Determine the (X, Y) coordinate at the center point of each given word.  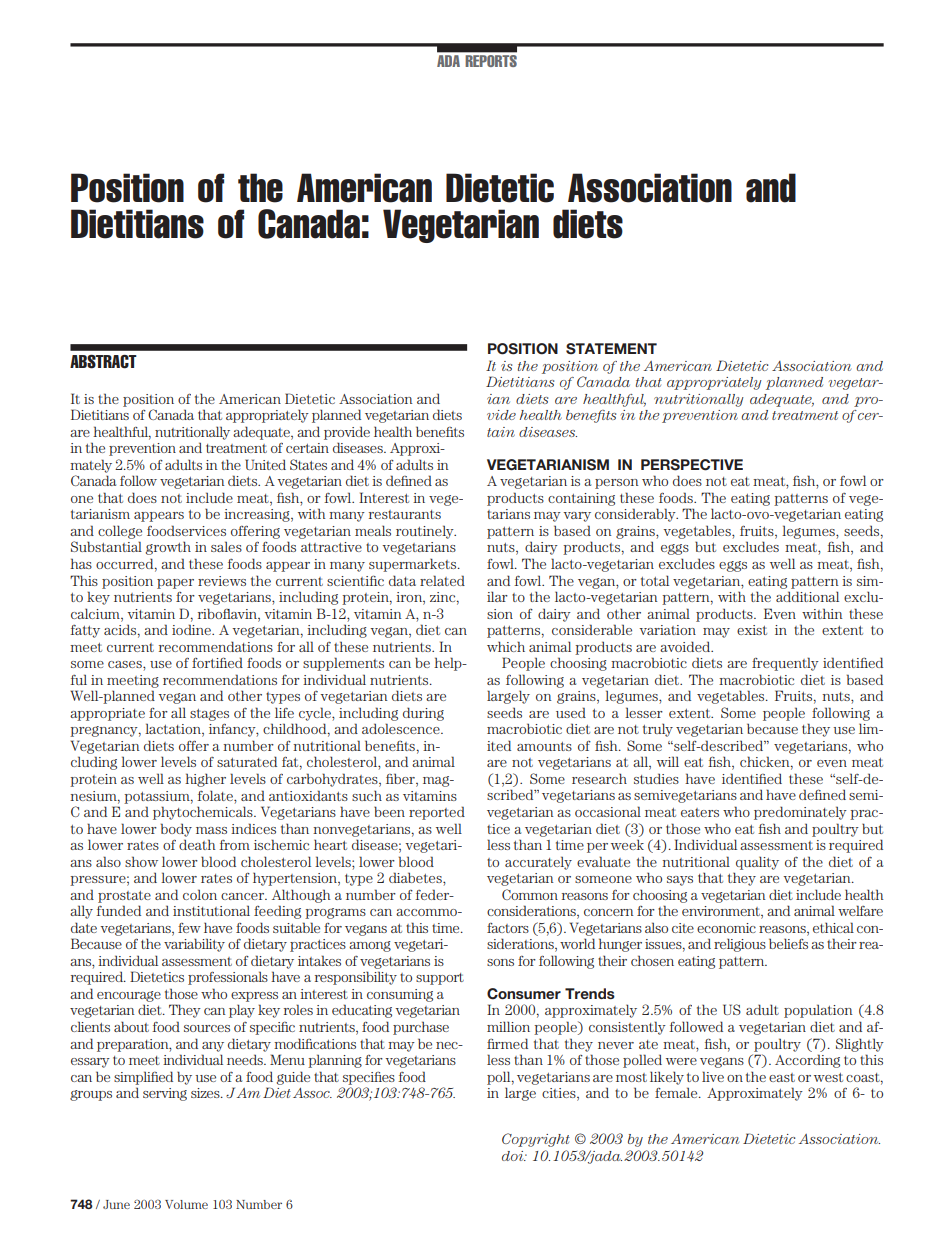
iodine (192, 629)
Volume (186, 1204)
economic (726, 928)
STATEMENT (611, 349)
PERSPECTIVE (692, 465)
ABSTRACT (103, 362)
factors (508, 928)
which (506, 646)
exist (752, 630)
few (189, 928)
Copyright (536, 1140)
